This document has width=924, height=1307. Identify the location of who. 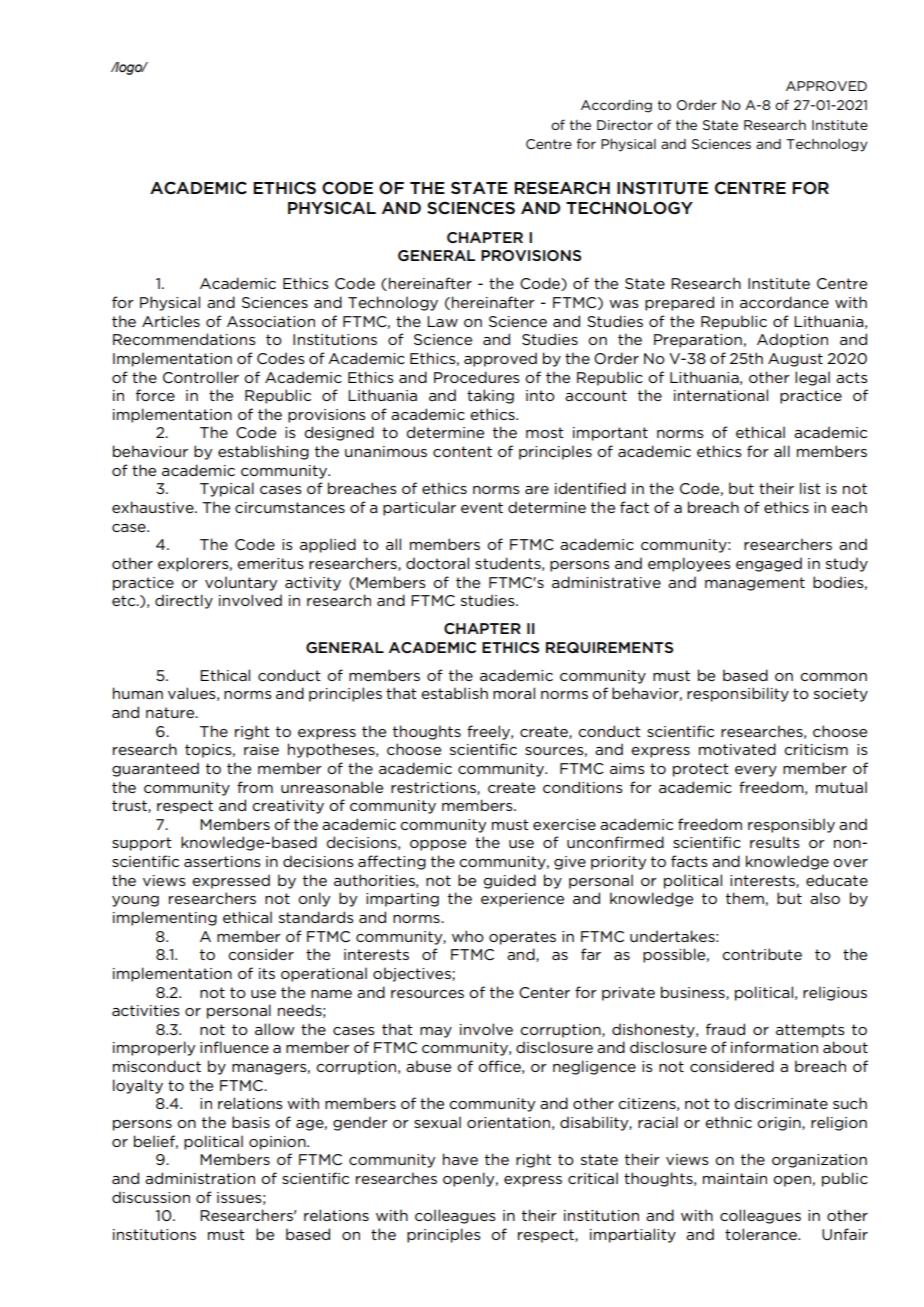
(468, 936).
